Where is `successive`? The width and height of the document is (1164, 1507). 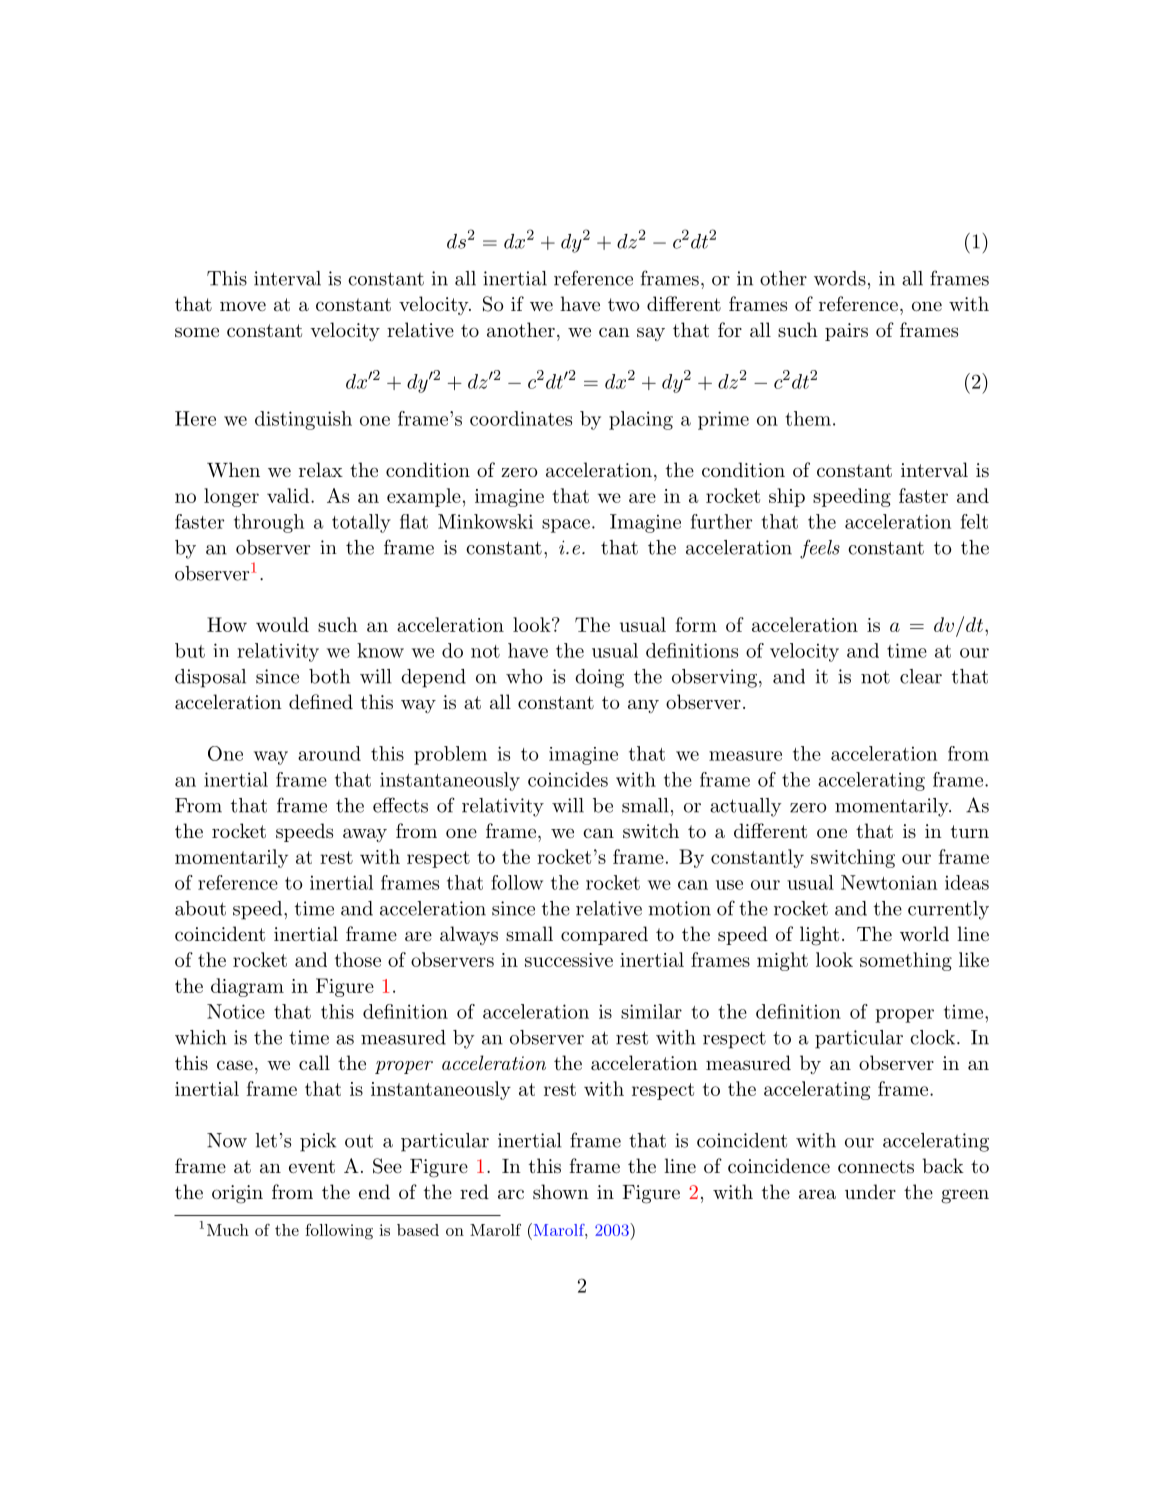 successive is located at coordinates (569, 960).
